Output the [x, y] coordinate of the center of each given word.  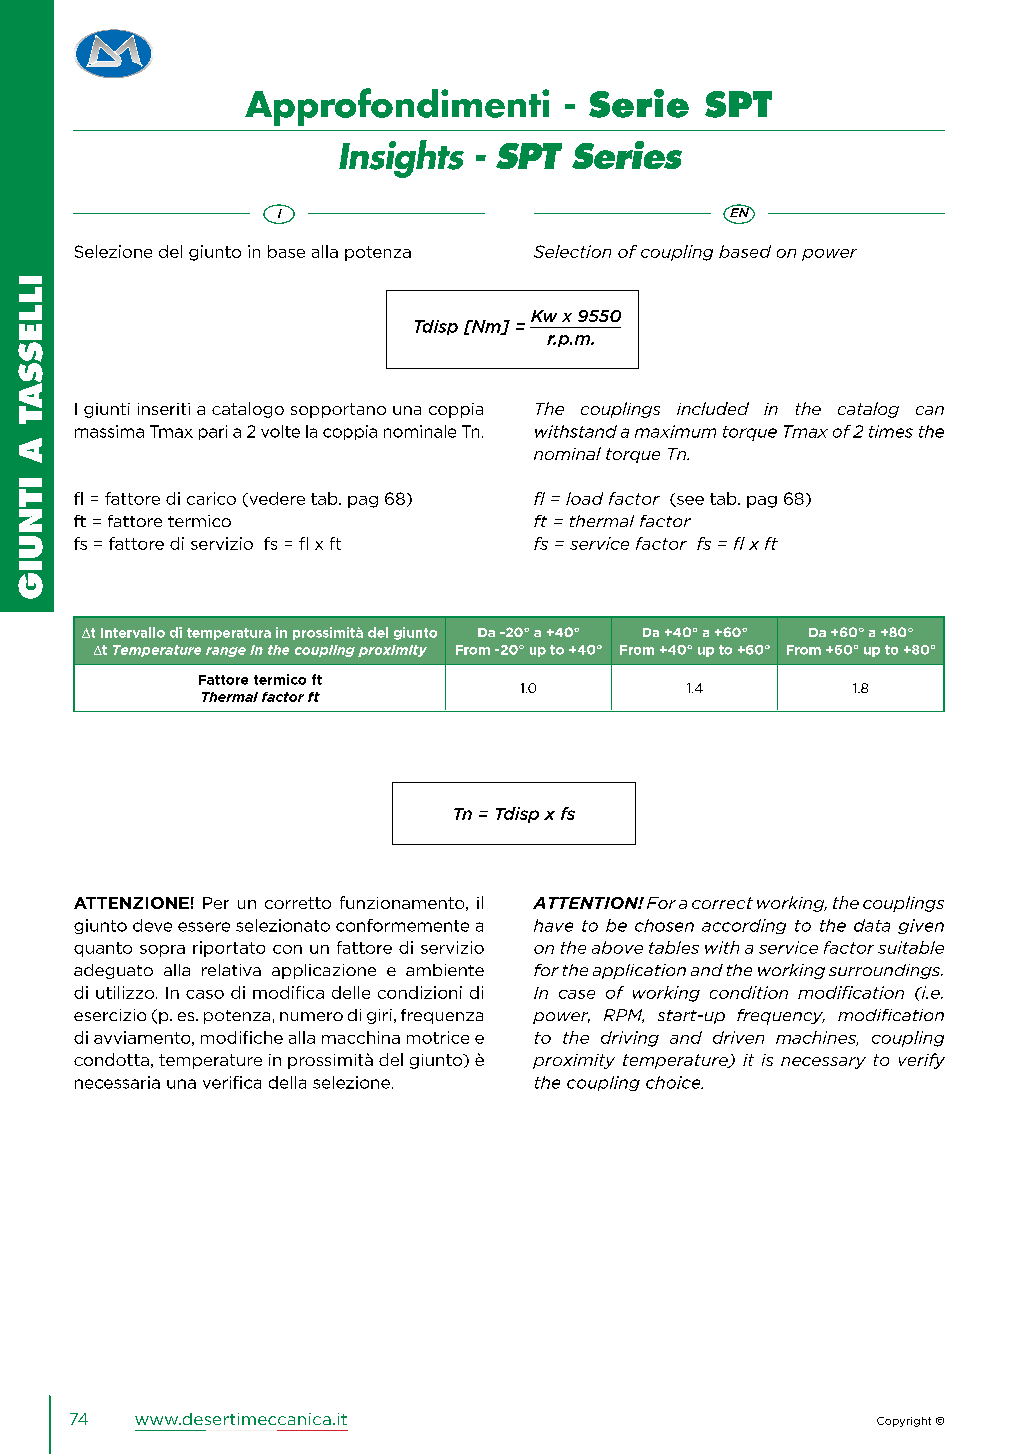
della [287, 1082]
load [584, 498]
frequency [781, 1017]
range [226, 652]
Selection [572, 251]
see [689, 501]
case [577, 994]
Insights [401, 159]
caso [205, 994]
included [713, 408]
